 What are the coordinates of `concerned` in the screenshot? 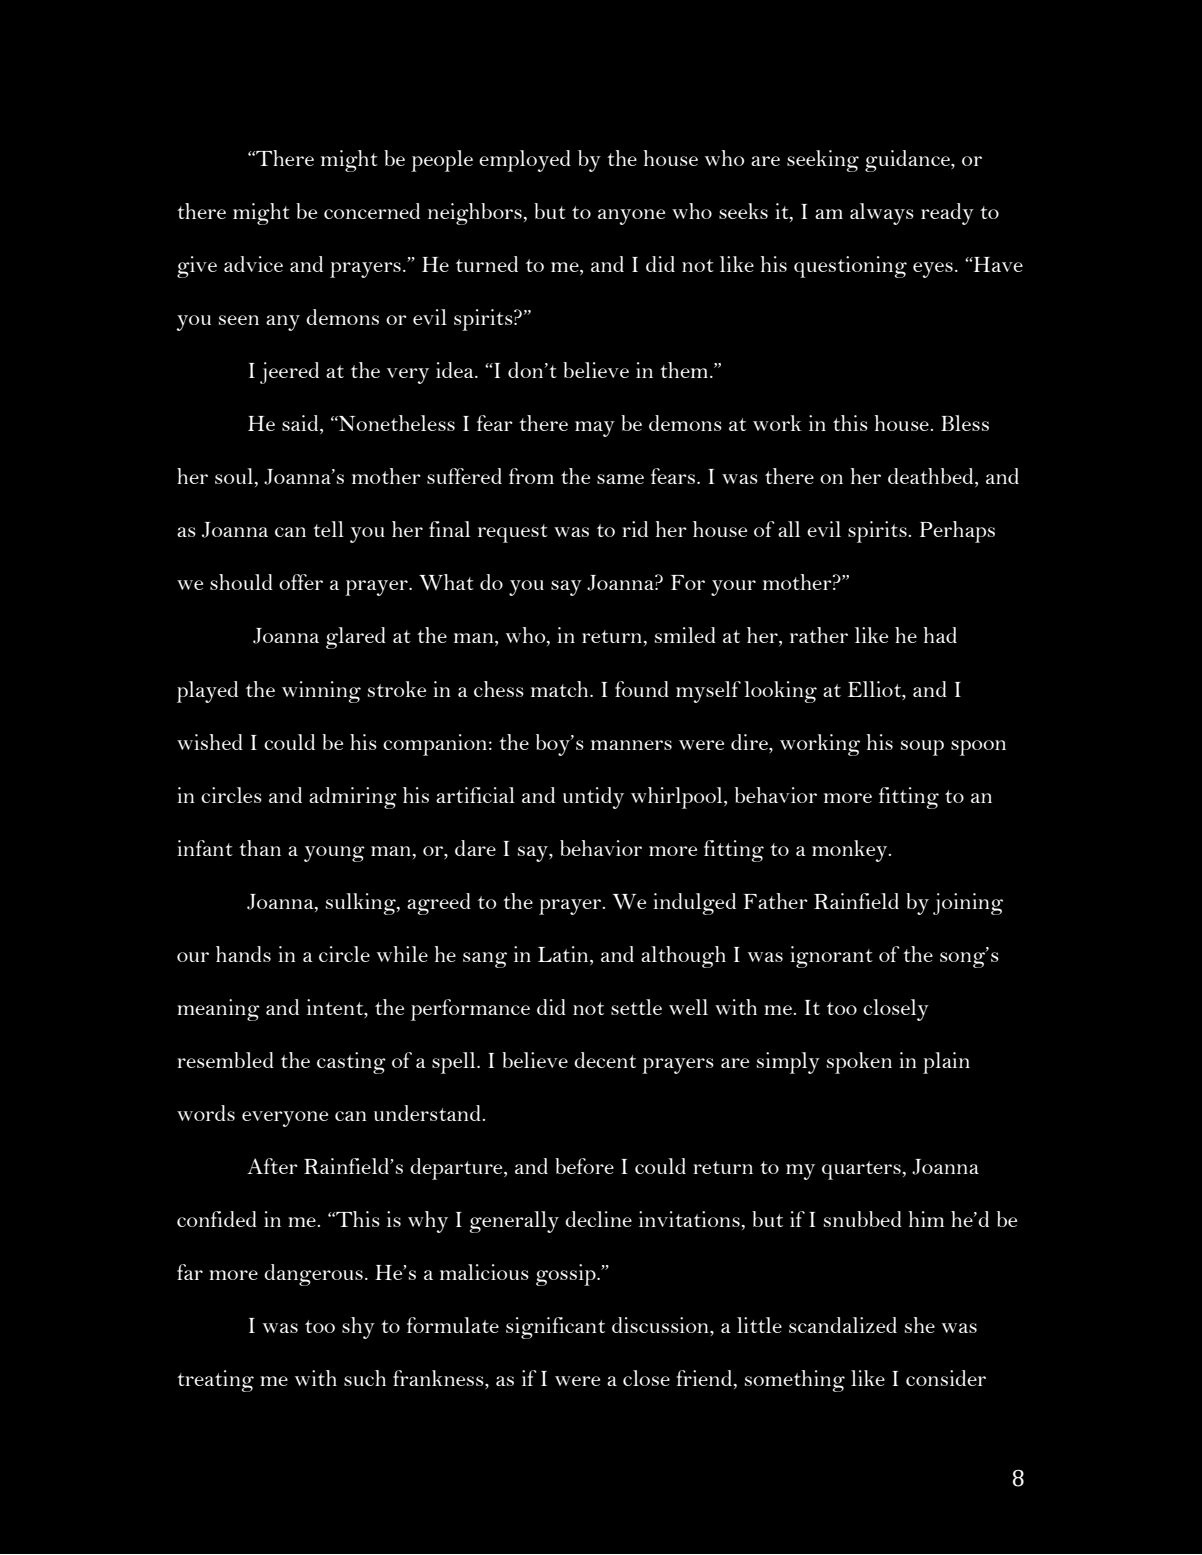 It's located at (372, 211).
